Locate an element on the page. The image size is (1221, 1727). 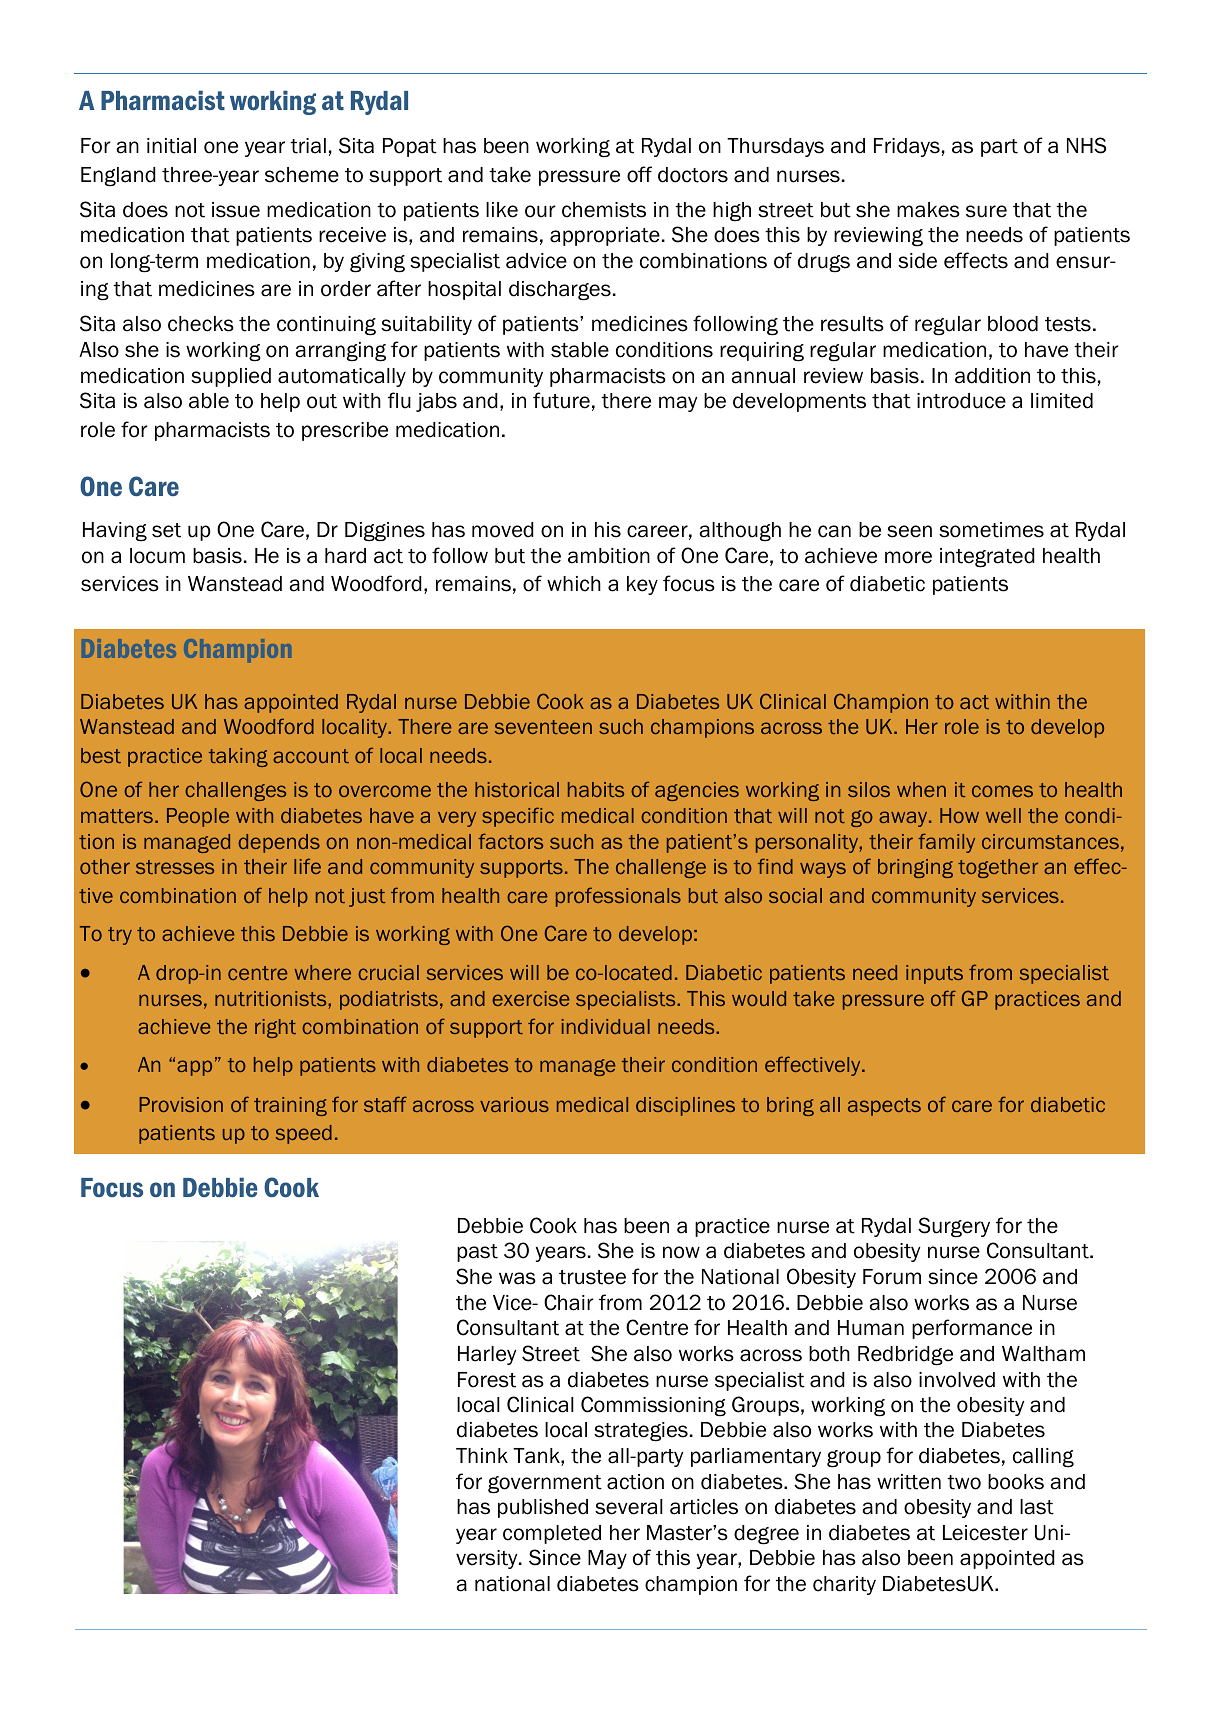
Surgery is located at coordinates (954, 1227).
